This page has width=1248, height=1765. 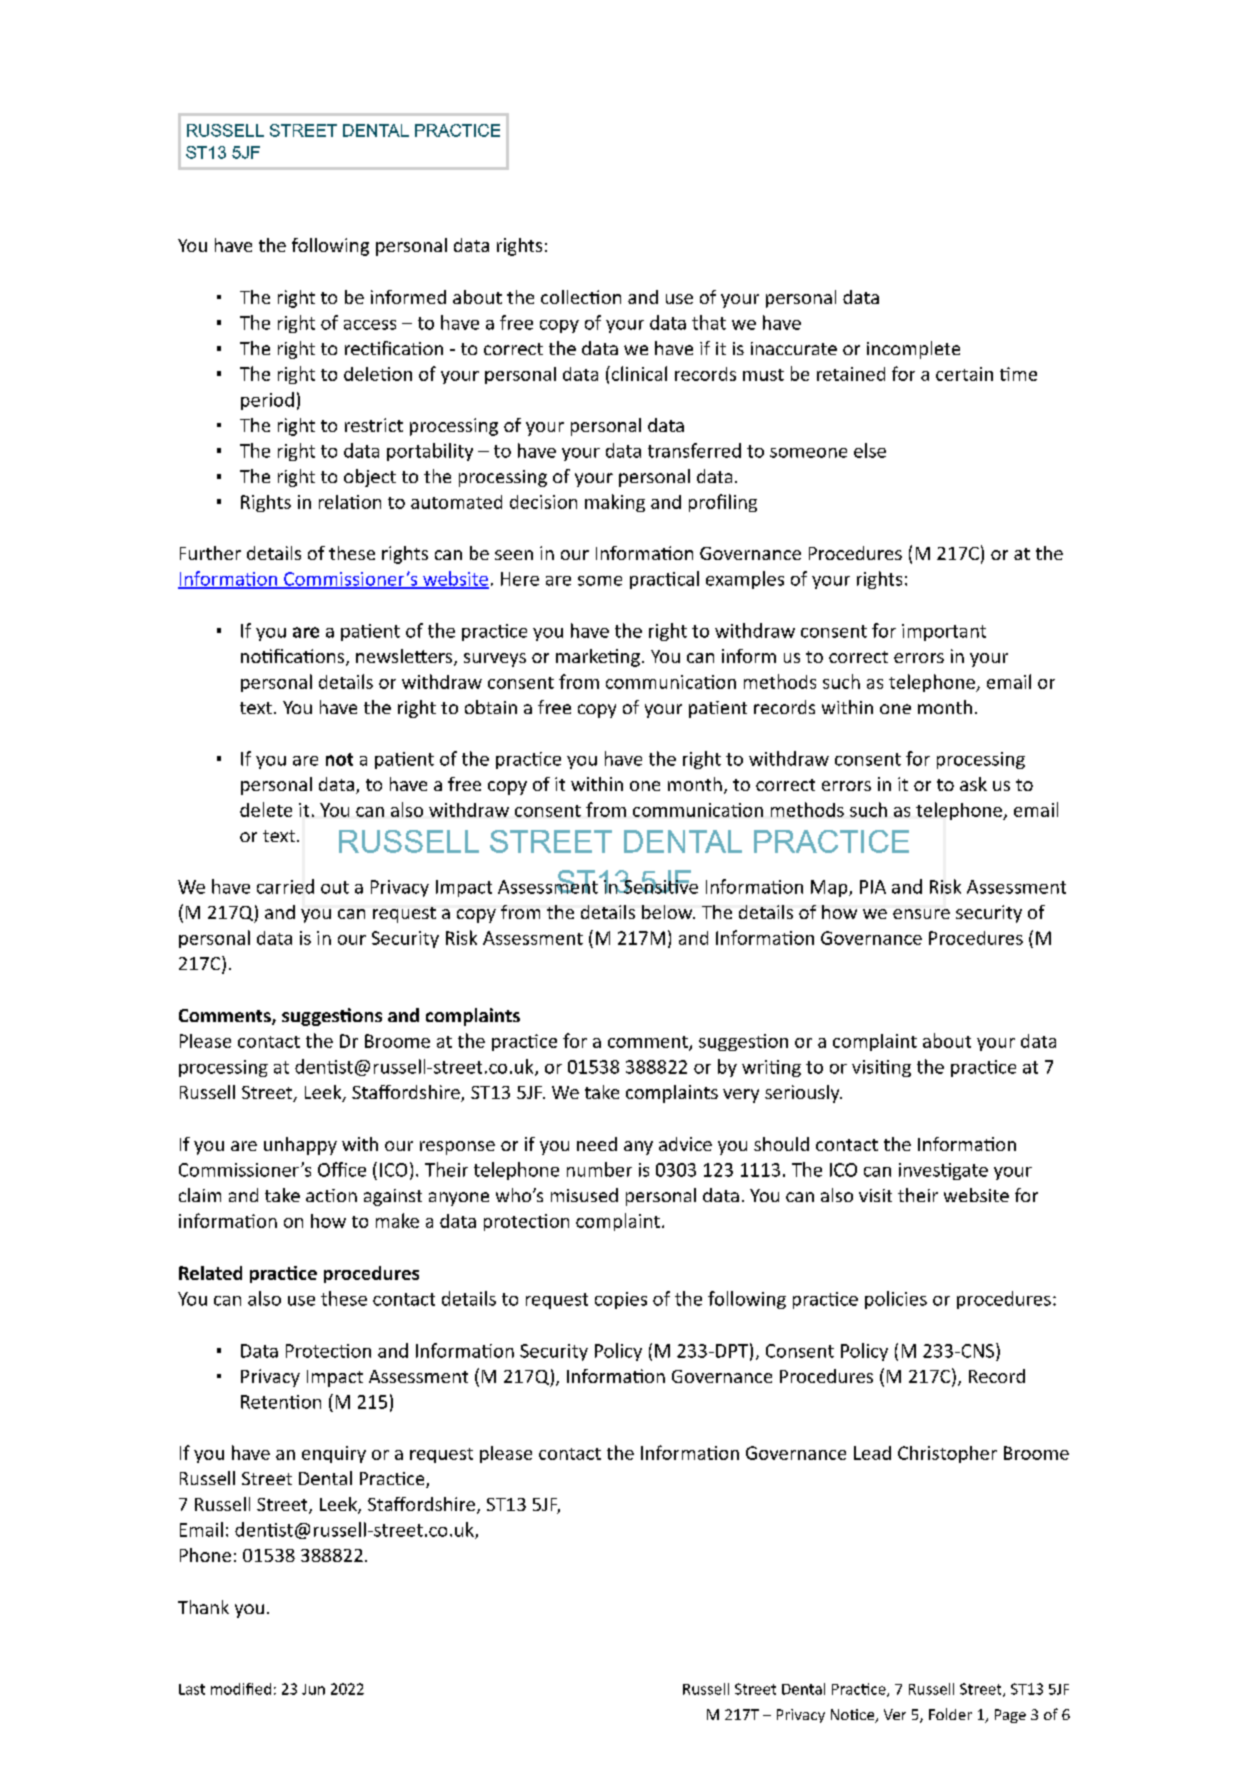 I want to click on clinical, so click(x=638, y=373).
